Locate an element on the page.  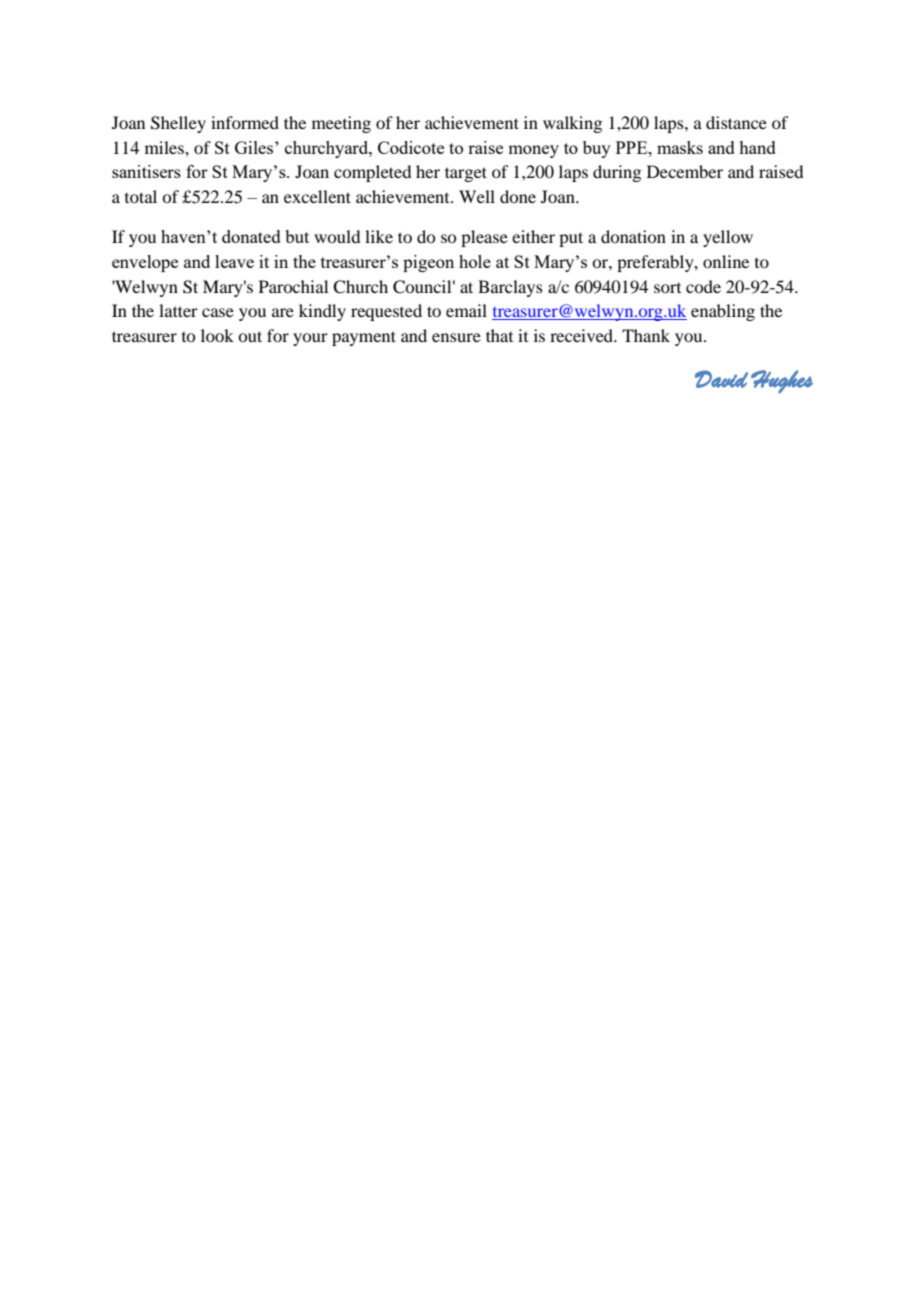
total is located at coordinates (141, 196).
